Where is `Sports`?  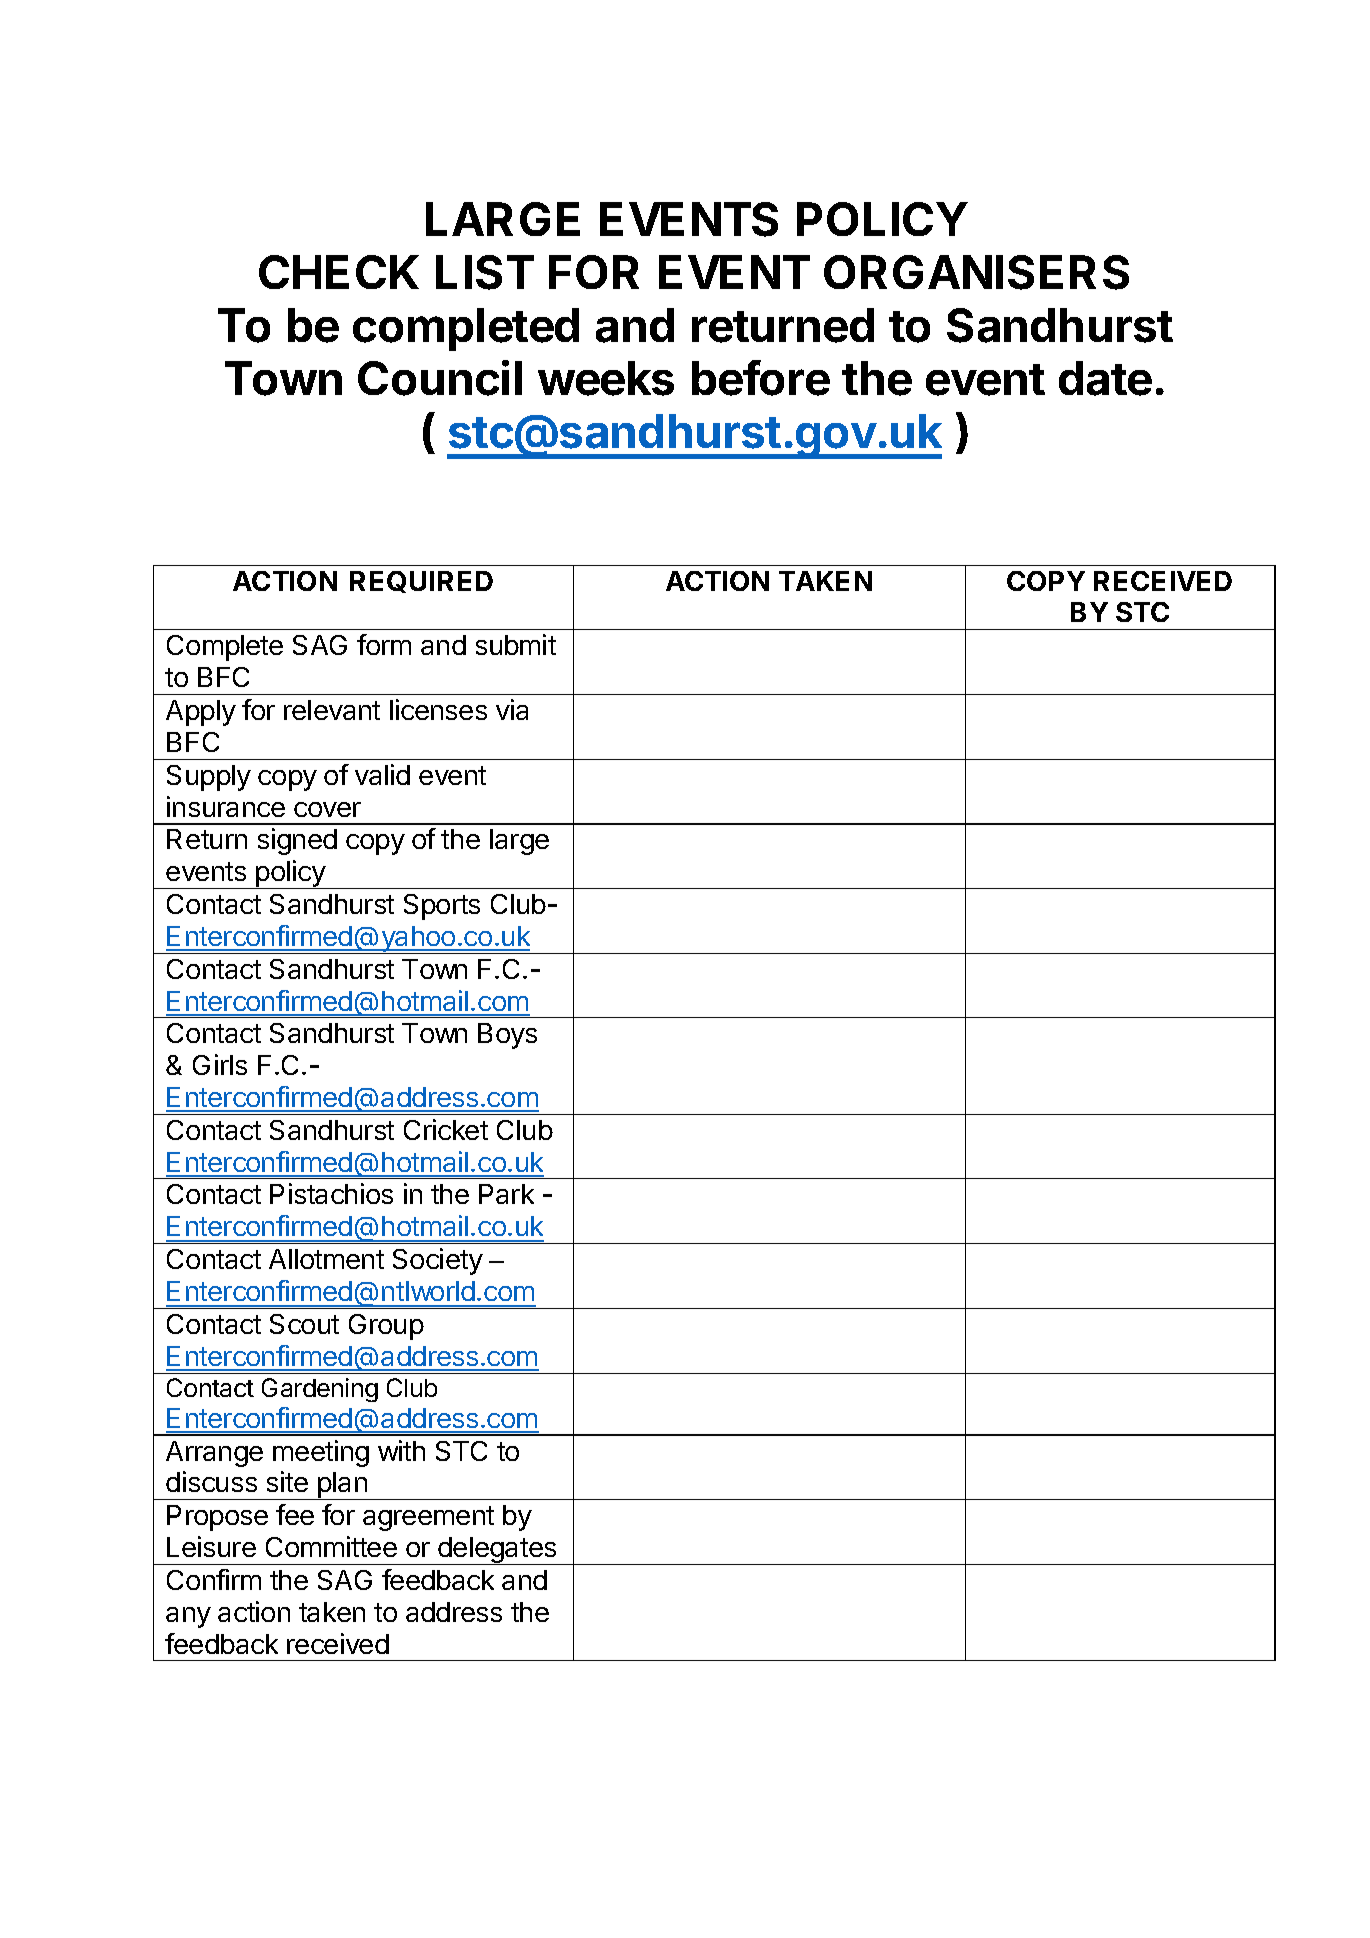 Sports is located at coordinates (442, 907).
